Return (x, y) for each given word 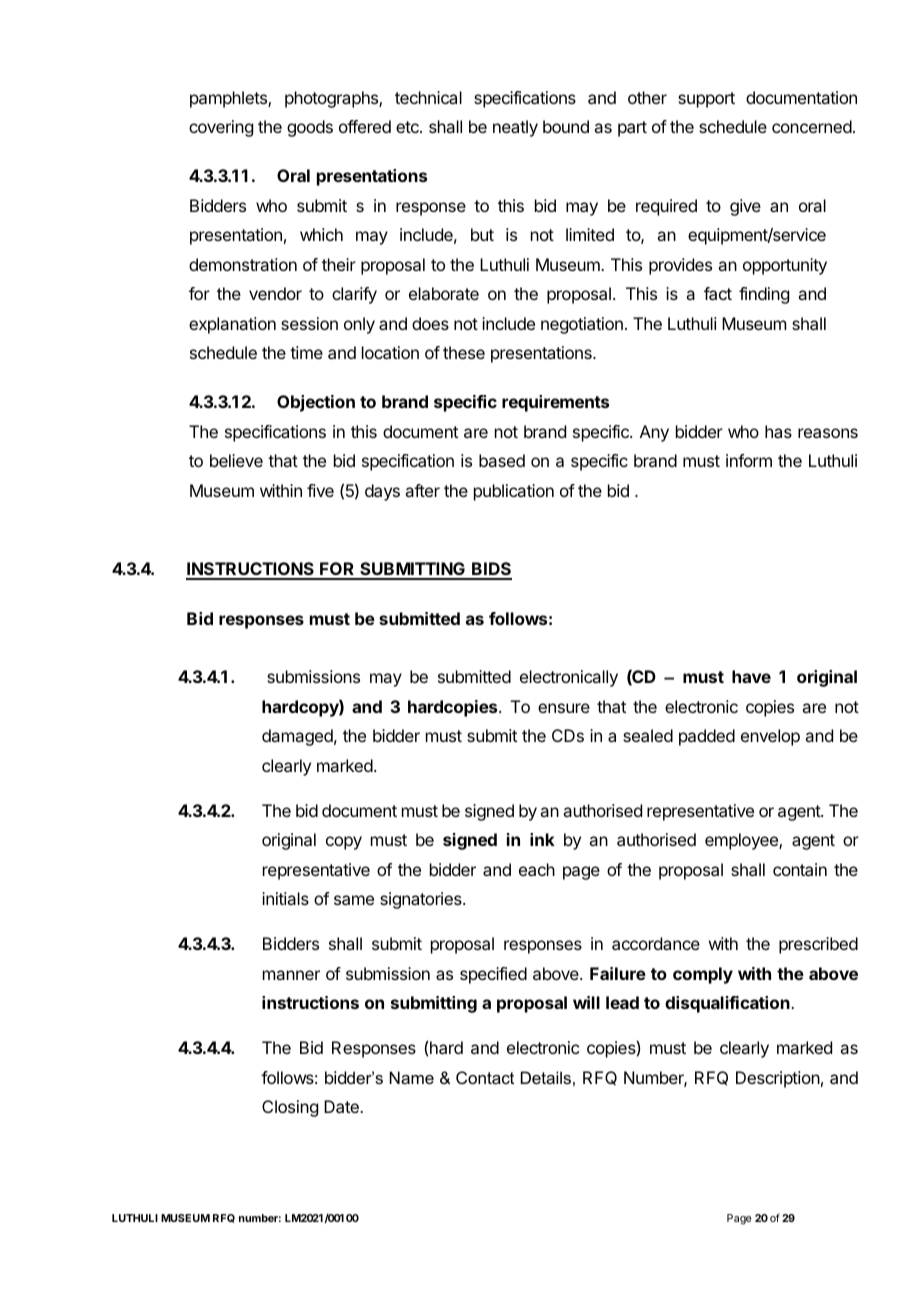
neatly (515, 128)
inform (749, 460)
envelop (770, 737)
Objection (316, 403)
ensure (564, 708)
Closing (290, 1108)
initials (285, 898)
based (502, 460)
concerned (812, 126)
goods (310, 128)
